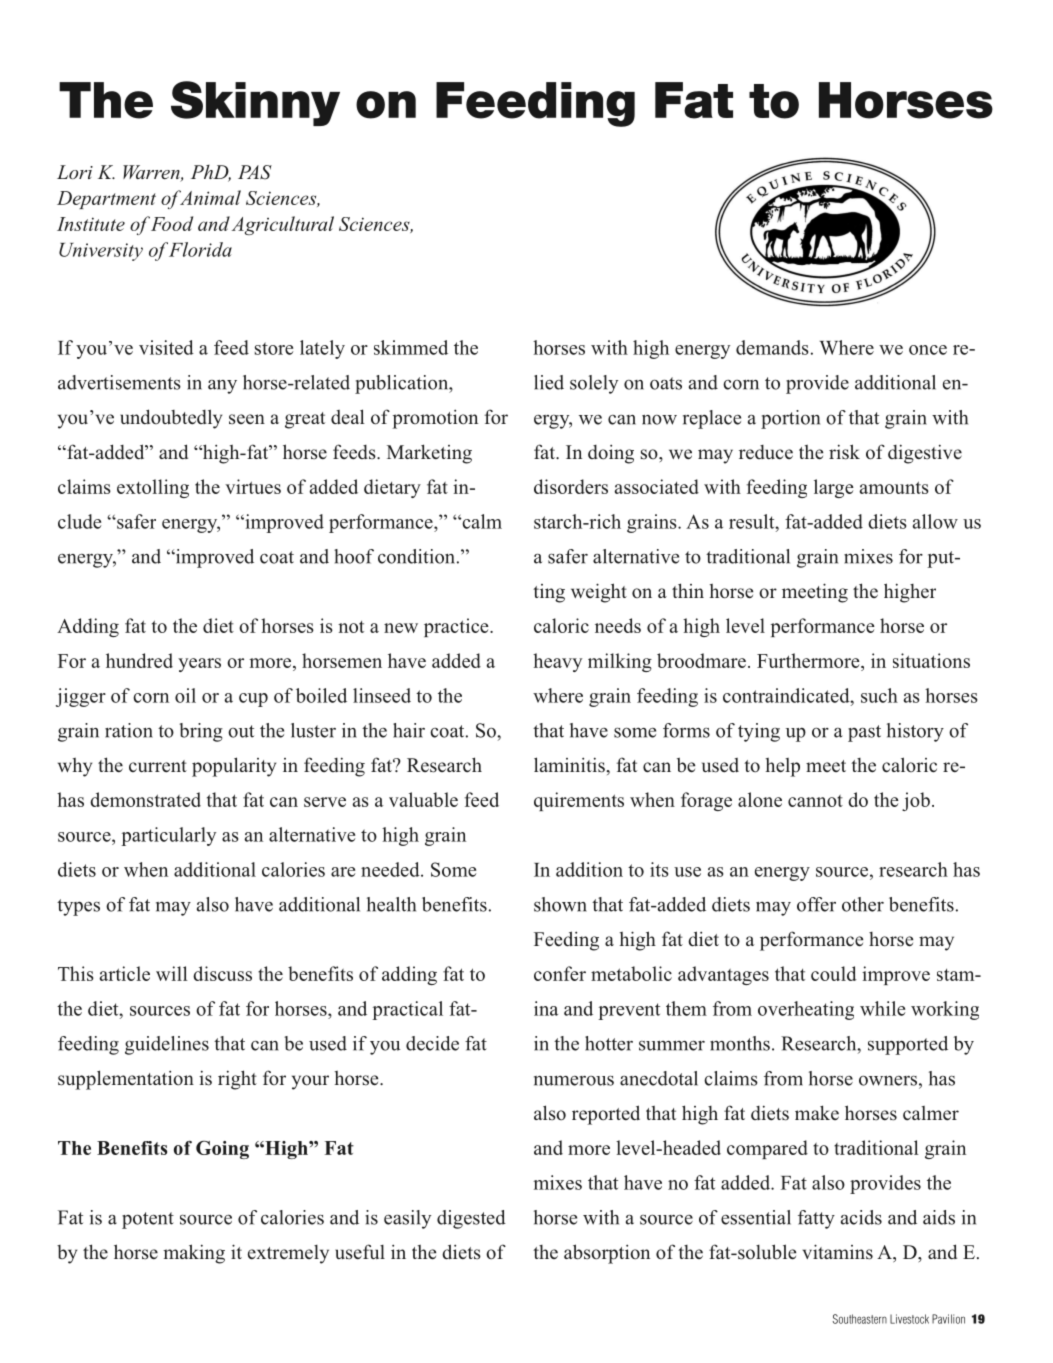  Describe the element at coordinates (172, 973) in the image. I see `will` at that location.
